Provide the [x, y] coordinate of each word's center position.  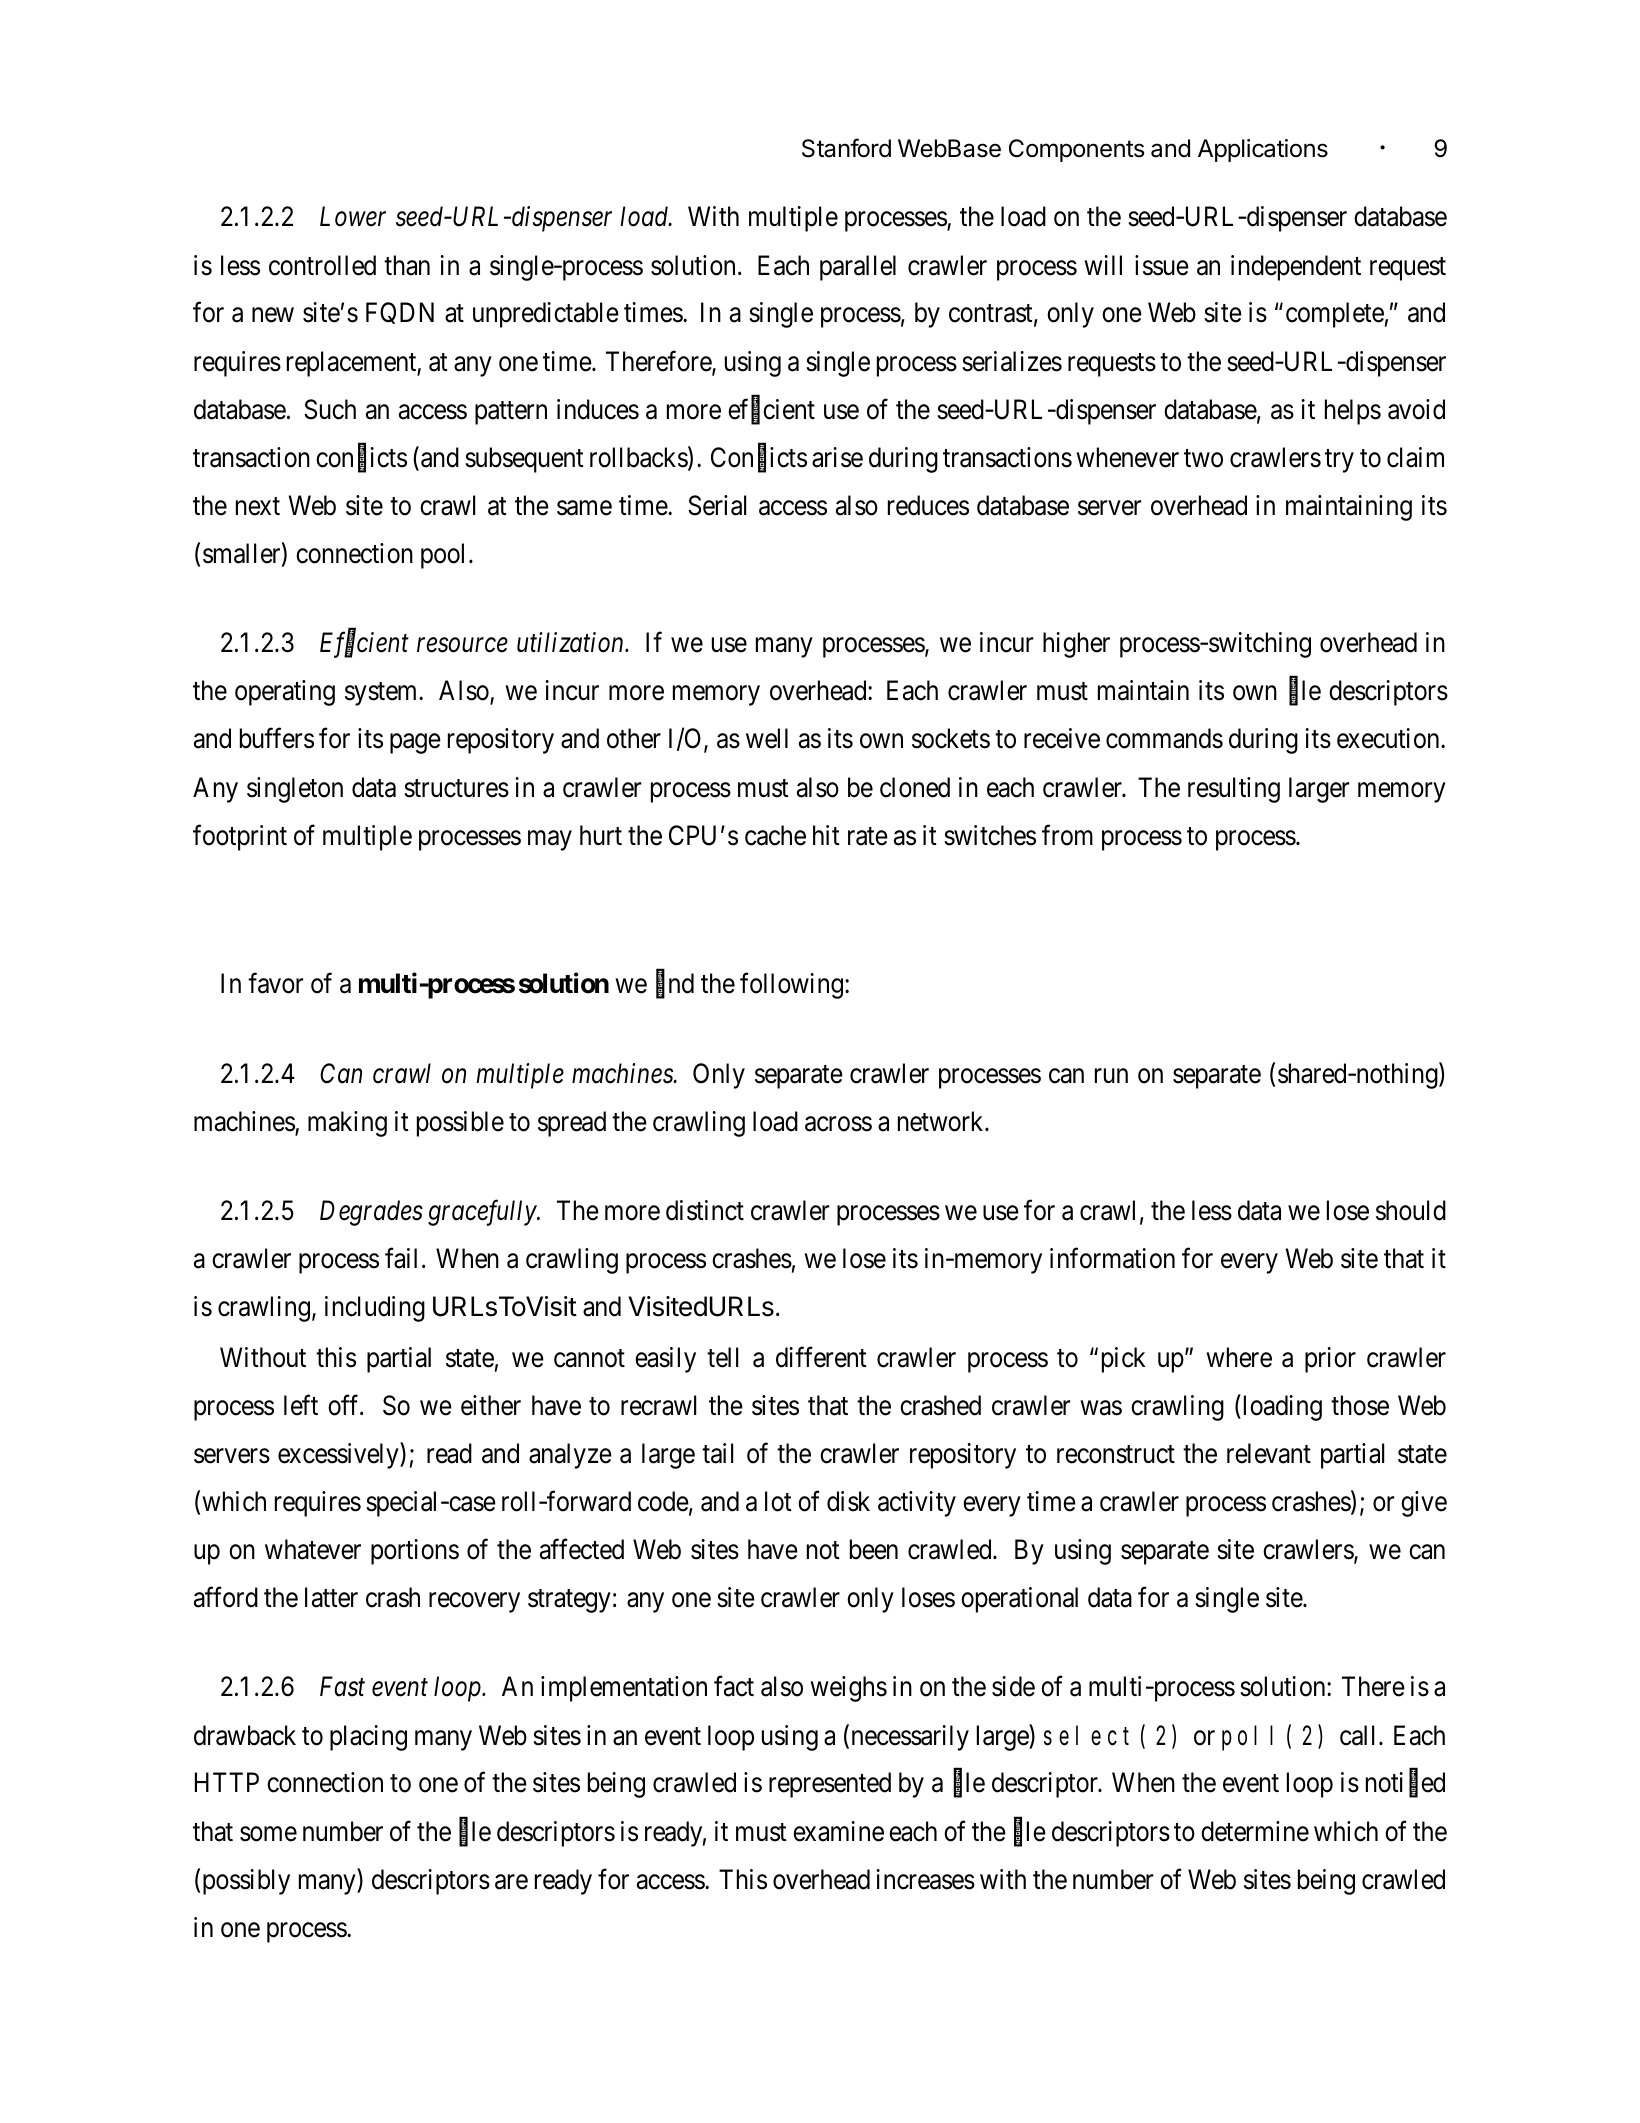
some [268, 1834]
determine [1255, 1831]
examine [838, 1831]
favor [275, 983]
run [1111, 1076]
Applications [1263, 150]
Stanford [846, 148]
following [791, 986]
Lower [353, 217]
